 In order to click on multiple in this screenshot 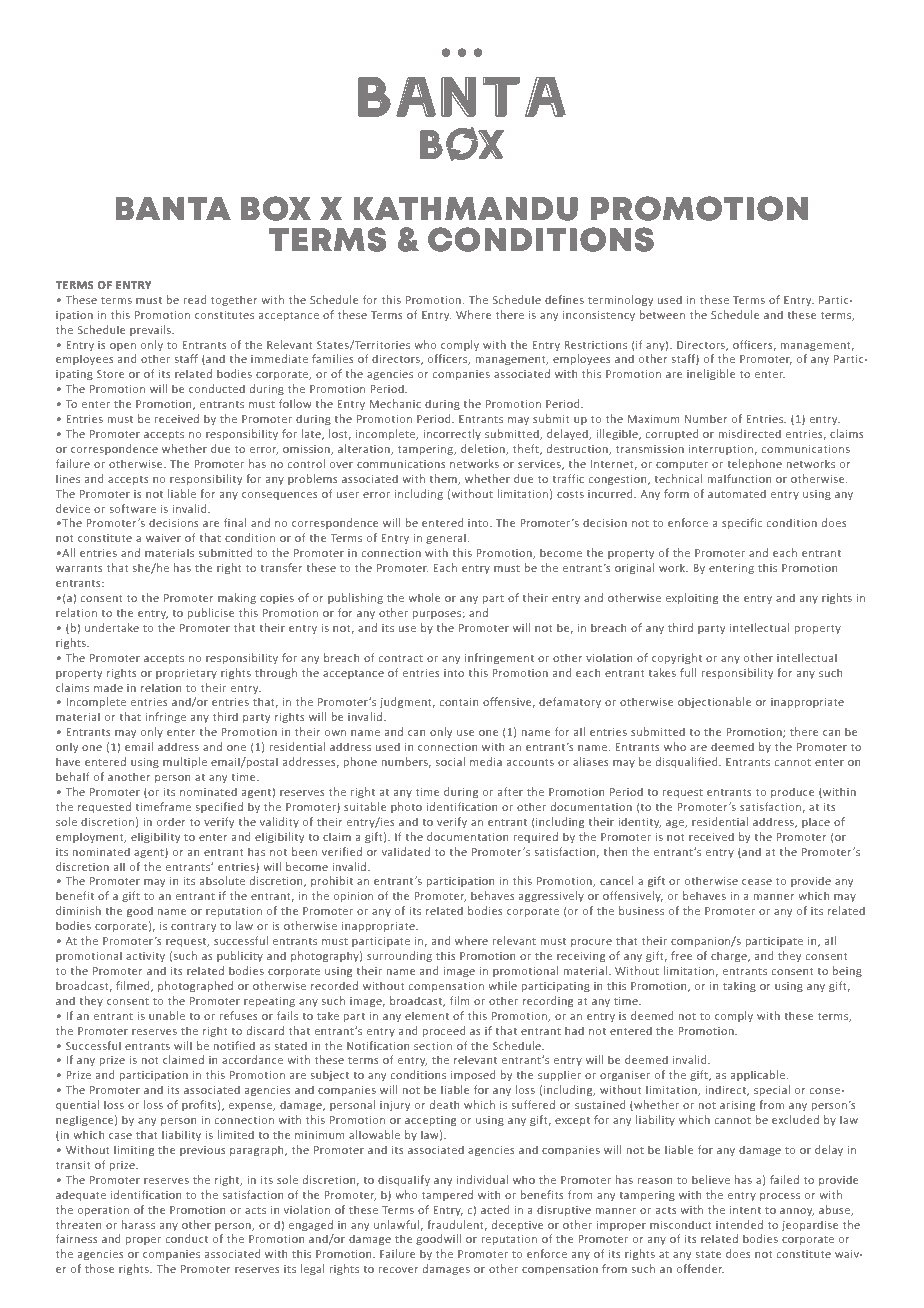, I will do `click(185, 762)`.
